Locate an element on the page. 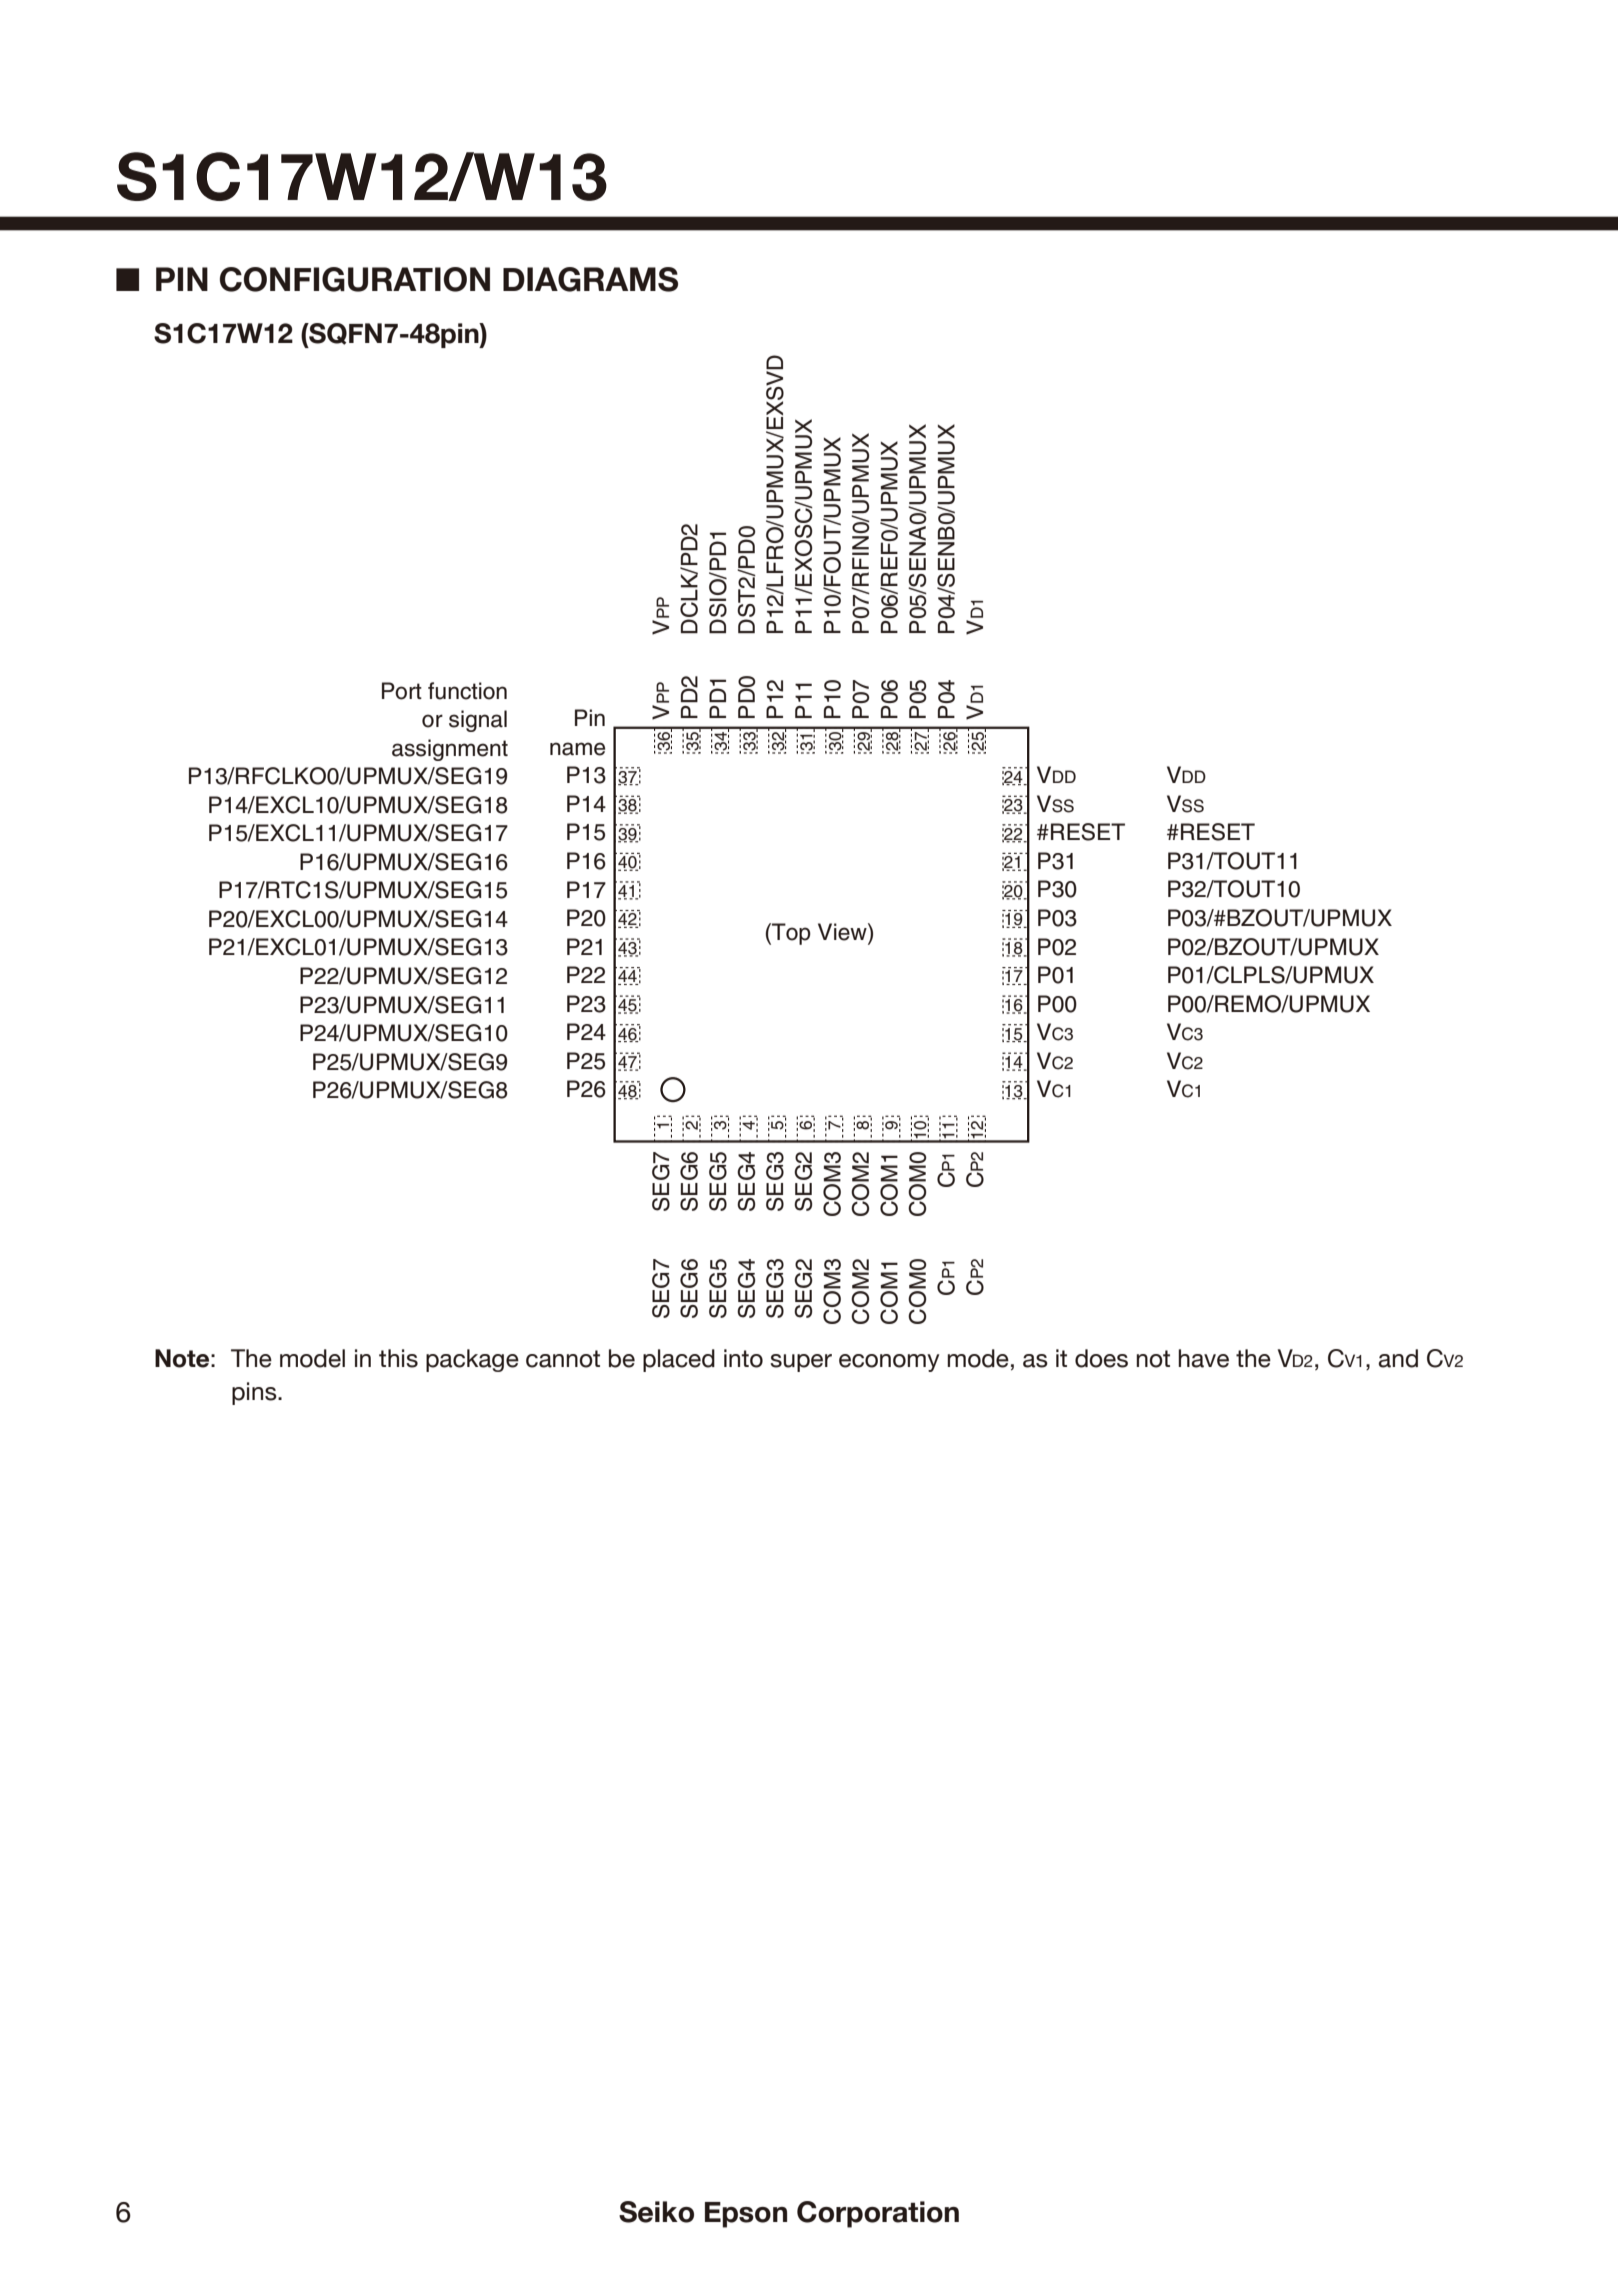  Epson is located at coordinates (746, 2215).
